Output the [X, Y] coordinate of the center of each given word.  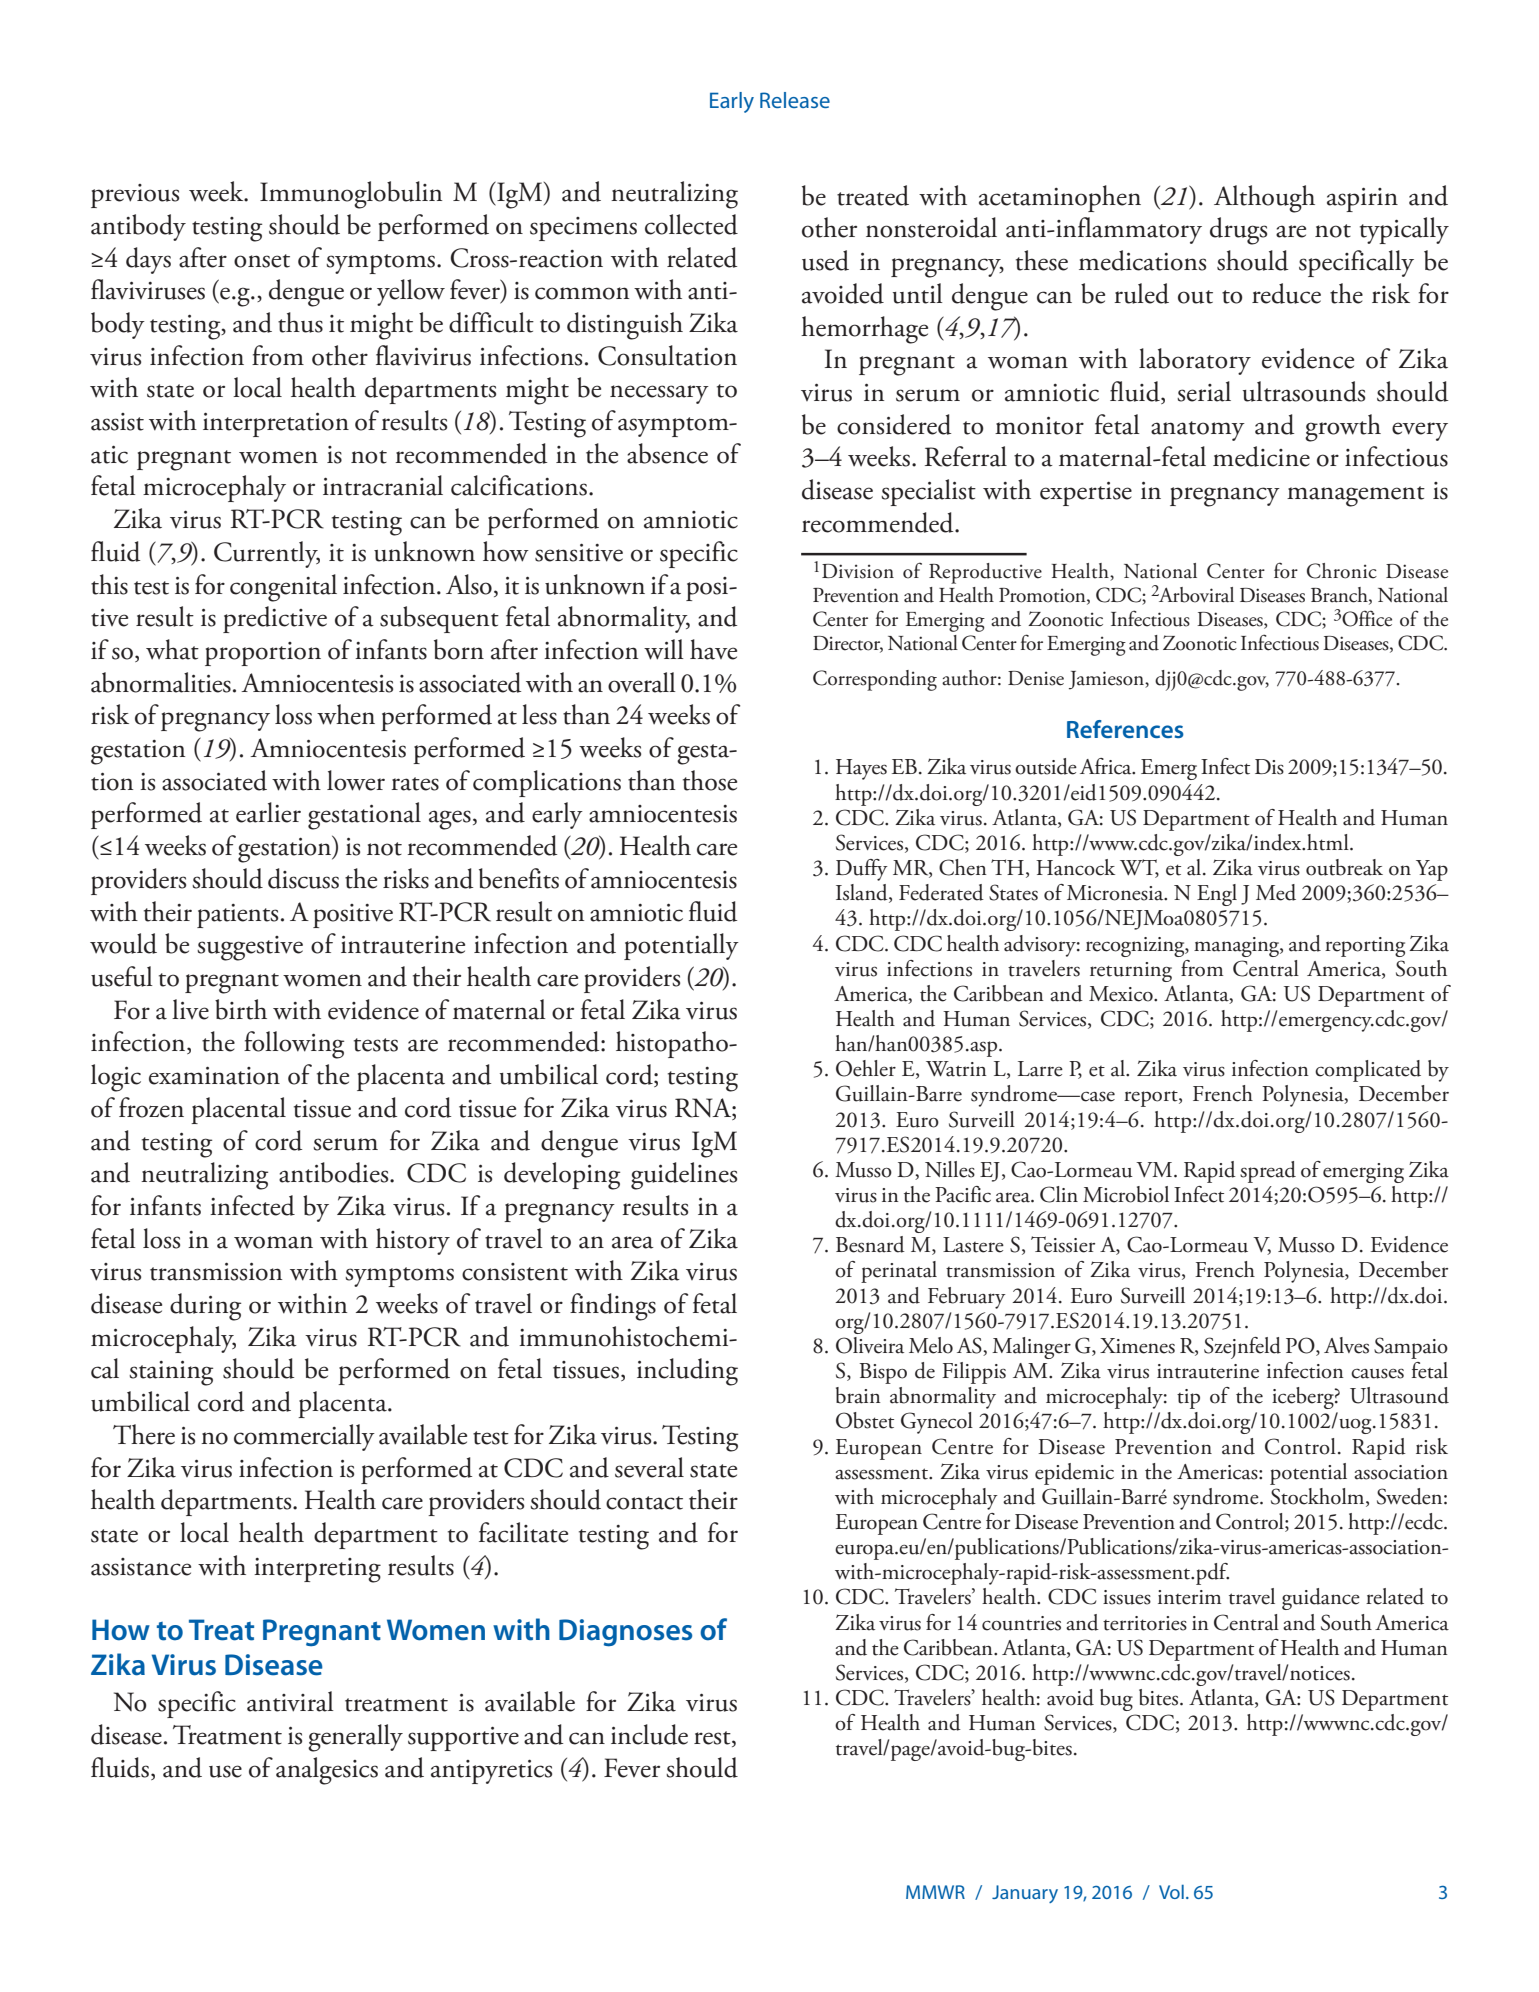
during [205, 1307]
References [1125, 729]
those [710, 780]
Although [1264, 199]
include [649, 1734]
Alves [1346, 1345]
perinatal [899, 1272]
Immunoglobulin [351, 195]
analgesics [327, 1771]
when [346, 714]
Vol [1171, 1891]
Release [795, 100]
